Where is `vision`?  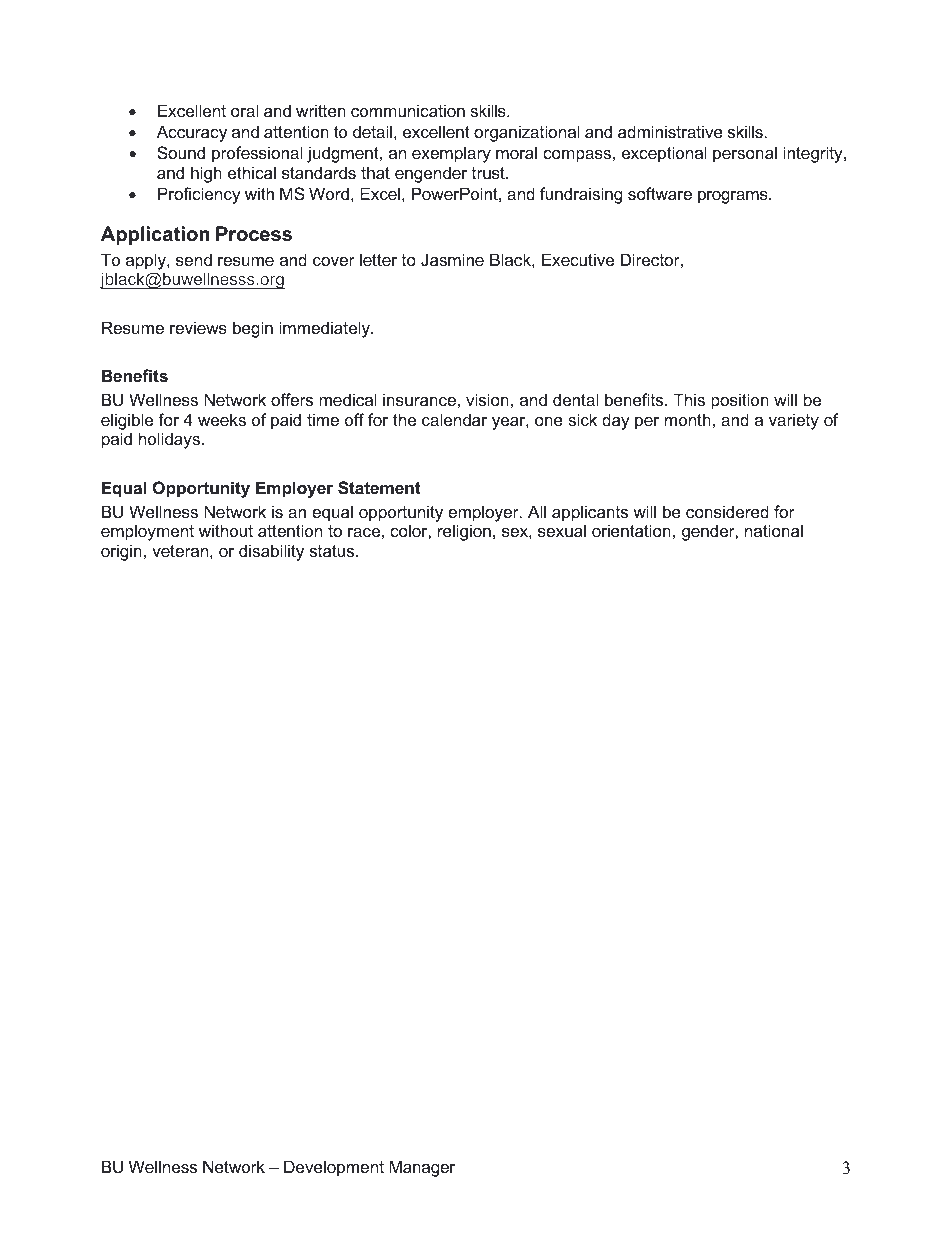 vision is located at coordinates (487, 399).
